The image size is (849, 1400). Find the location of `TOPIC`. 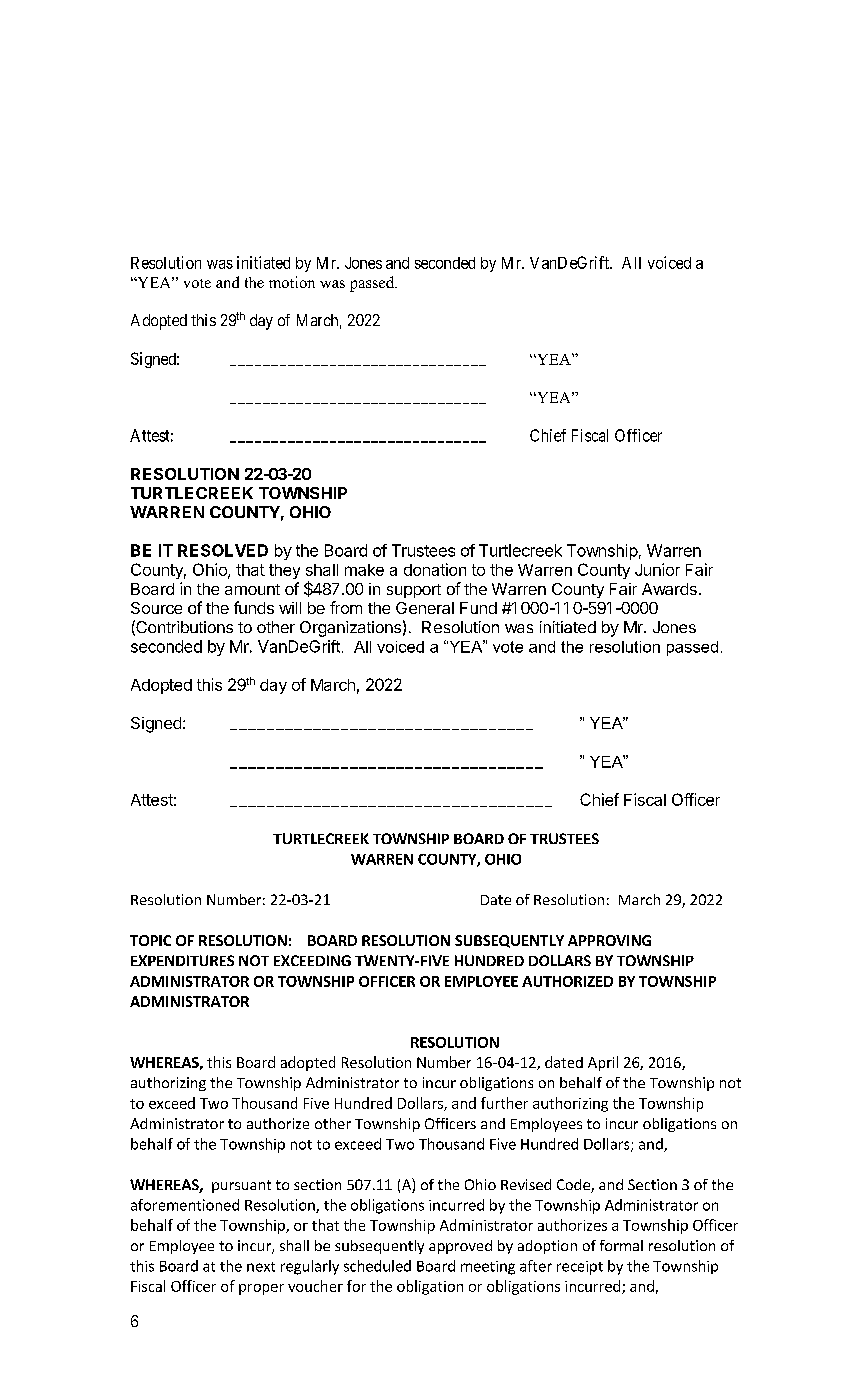

TOPIC is located at coordinates (150, 940).
